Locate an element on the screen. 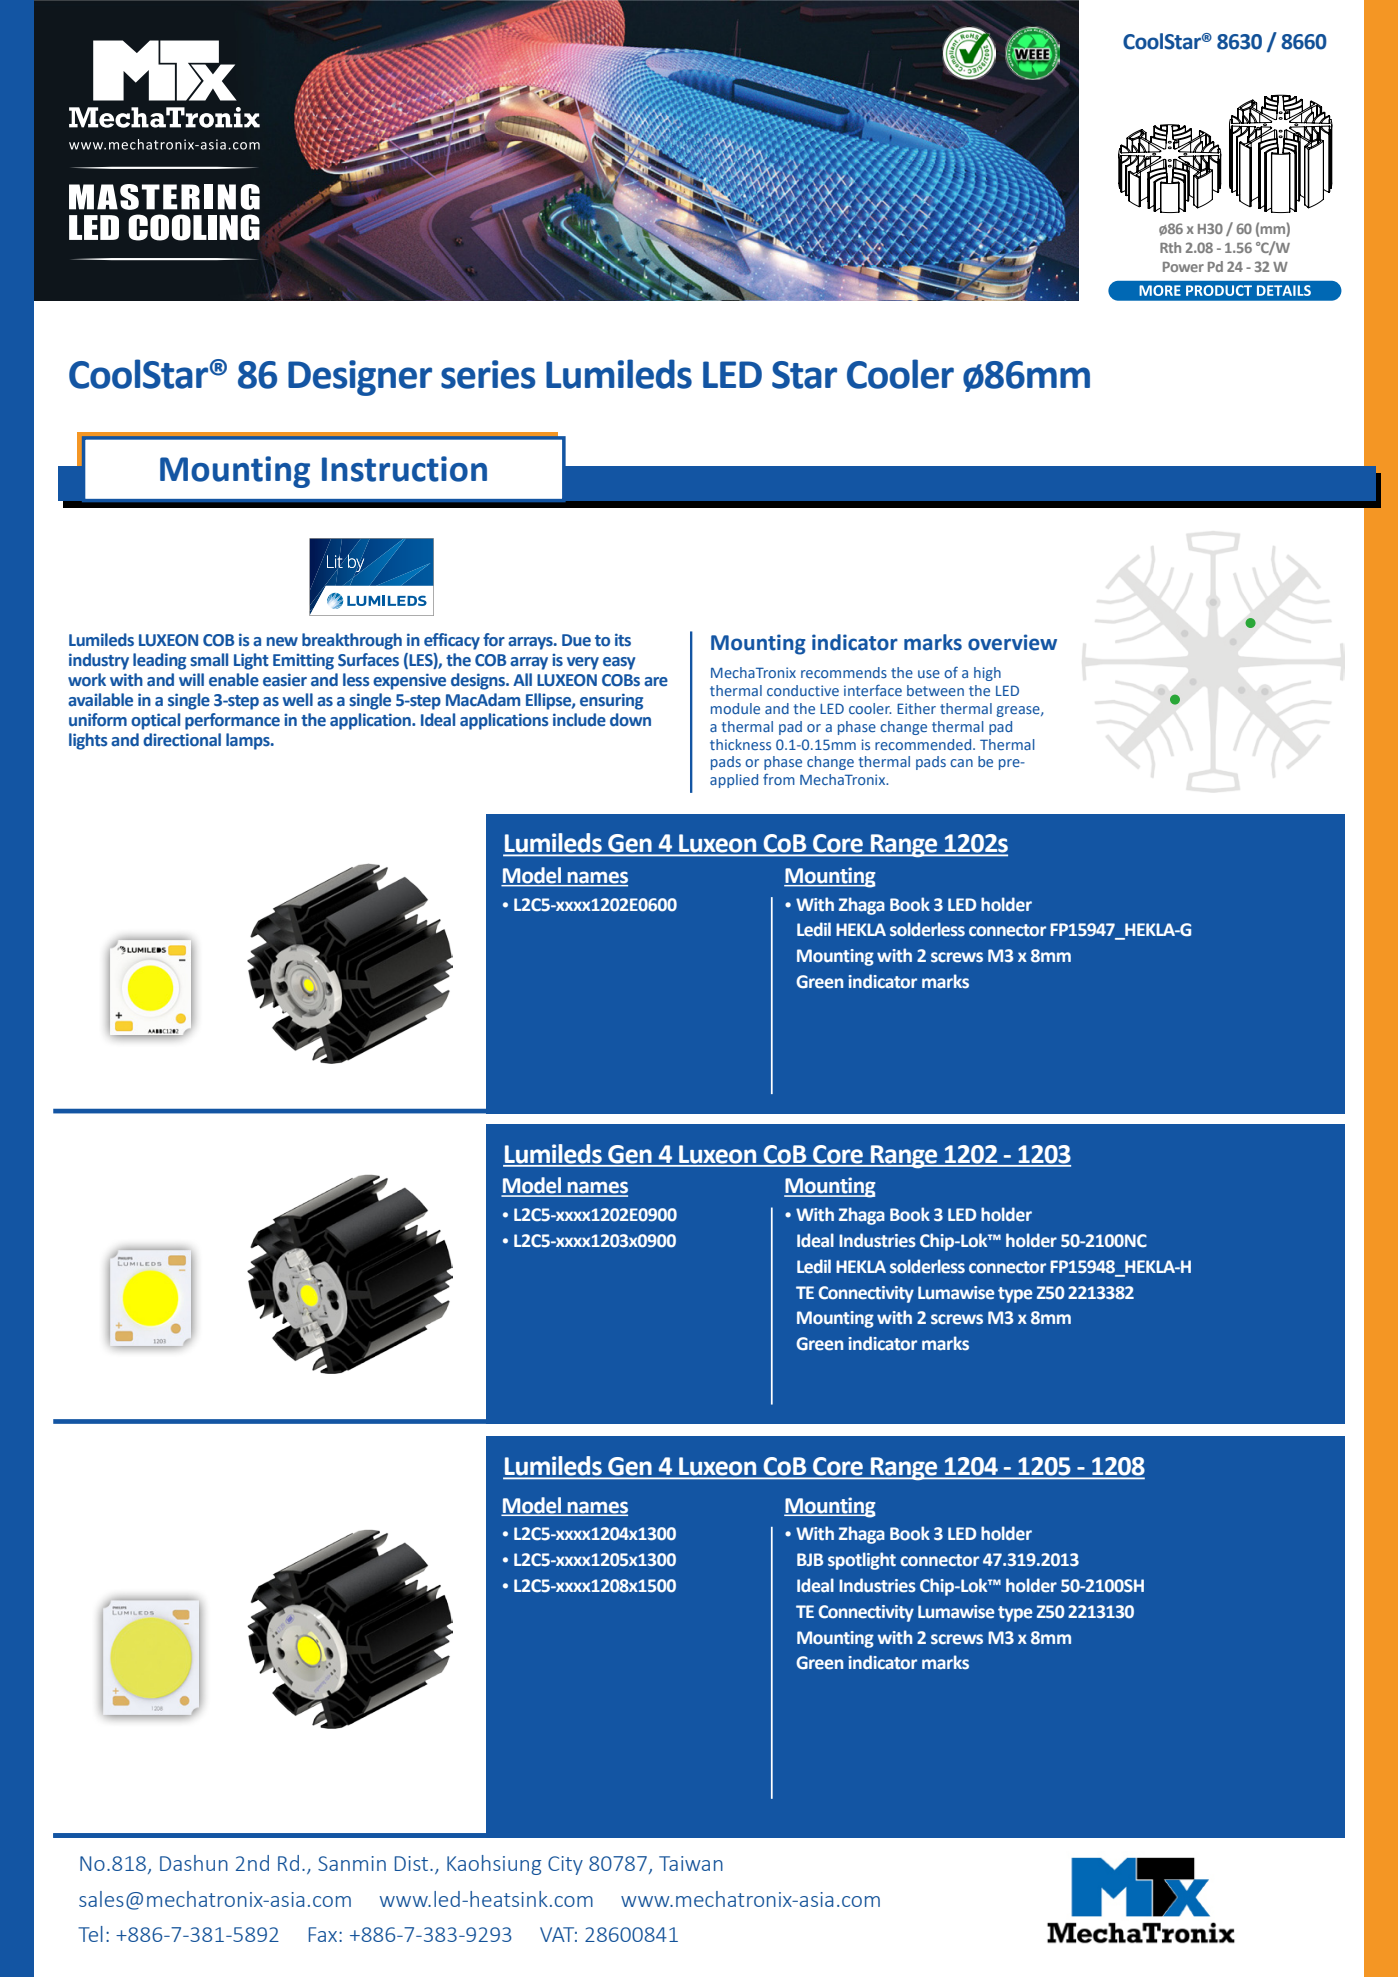 This screenshot has width=1398, height=1977. series is located at coordinates (488, 374).
